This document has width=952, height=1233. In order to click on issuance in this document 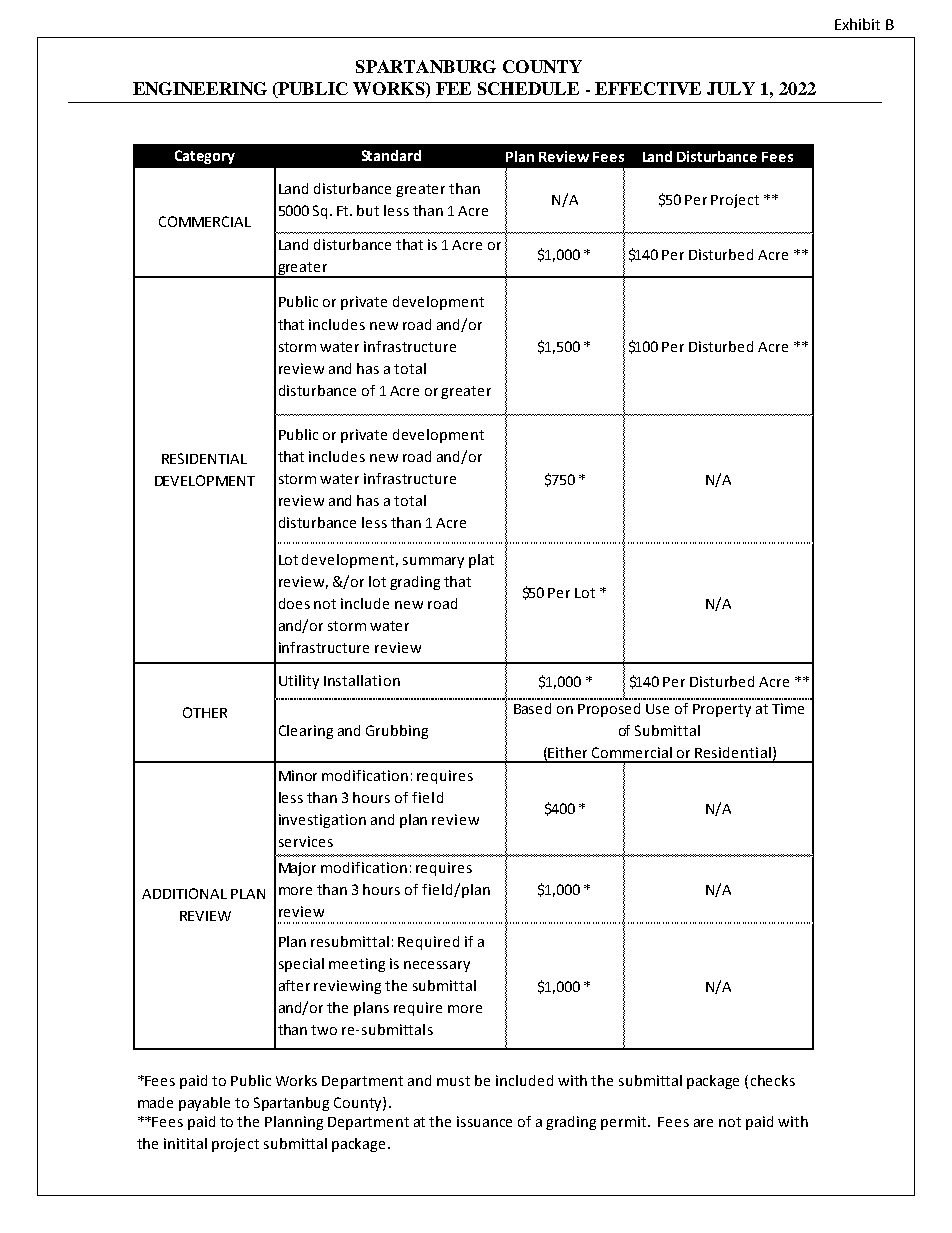, I will do `click(484, 1121)`.
